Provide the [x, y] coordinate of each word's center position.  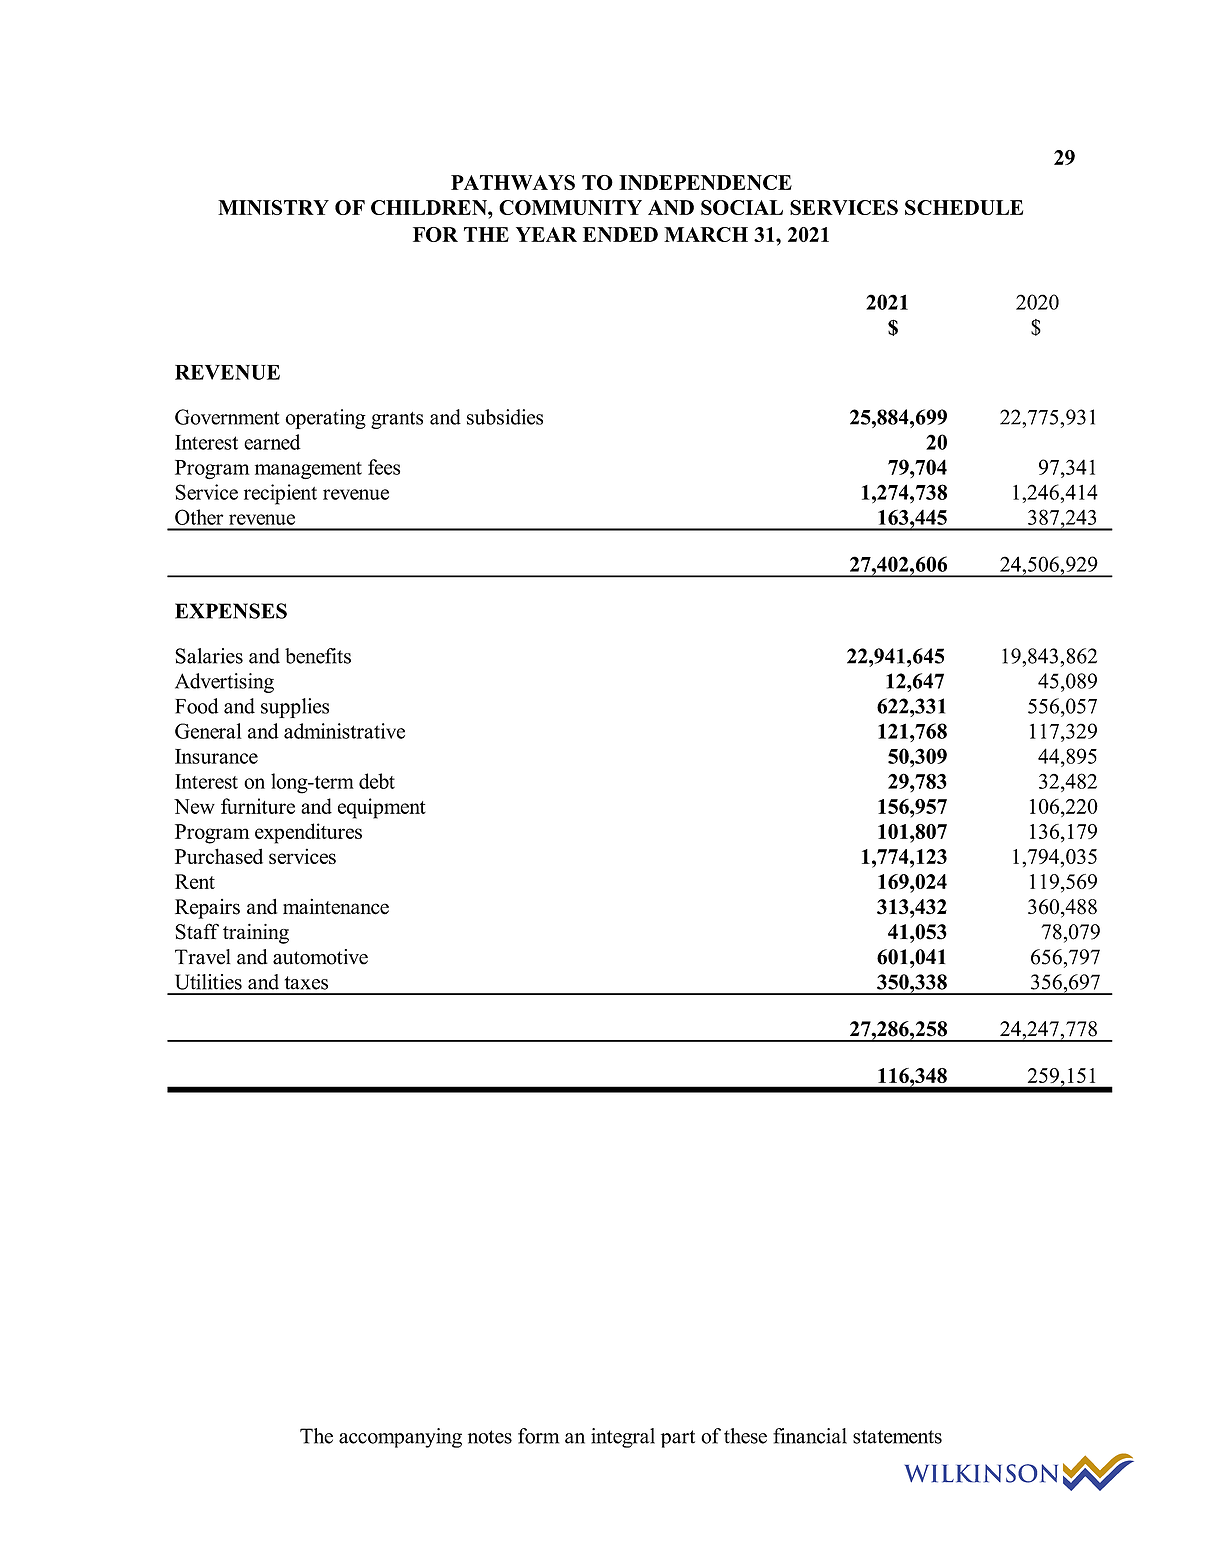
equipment [382, 808]
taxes [306, 983]
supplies [295, 708]
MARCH [706, 234]
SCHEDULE [964, 207]
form [538, 1436]
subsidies [505, 417]
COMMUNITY [570, 207]
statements [897, 1437]
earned [272, 442]
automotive [320, 957]
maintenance [336, 906]
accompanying [400, 1438]
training [256, 934]
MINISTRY [273, 207]
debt [377, 781]
